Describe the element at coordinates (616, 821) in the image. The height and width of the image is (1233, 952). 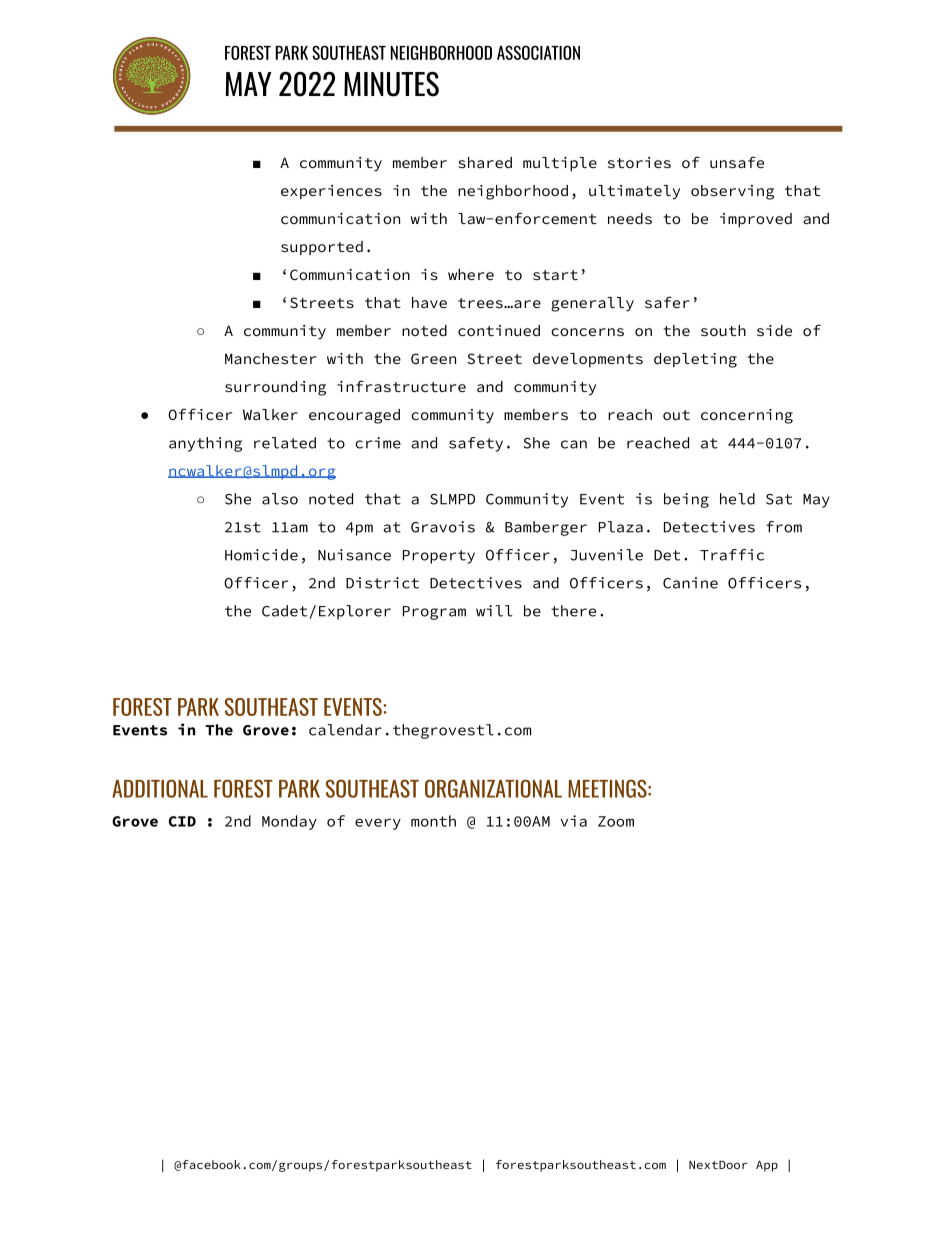
I see `Zoom` at that location.
